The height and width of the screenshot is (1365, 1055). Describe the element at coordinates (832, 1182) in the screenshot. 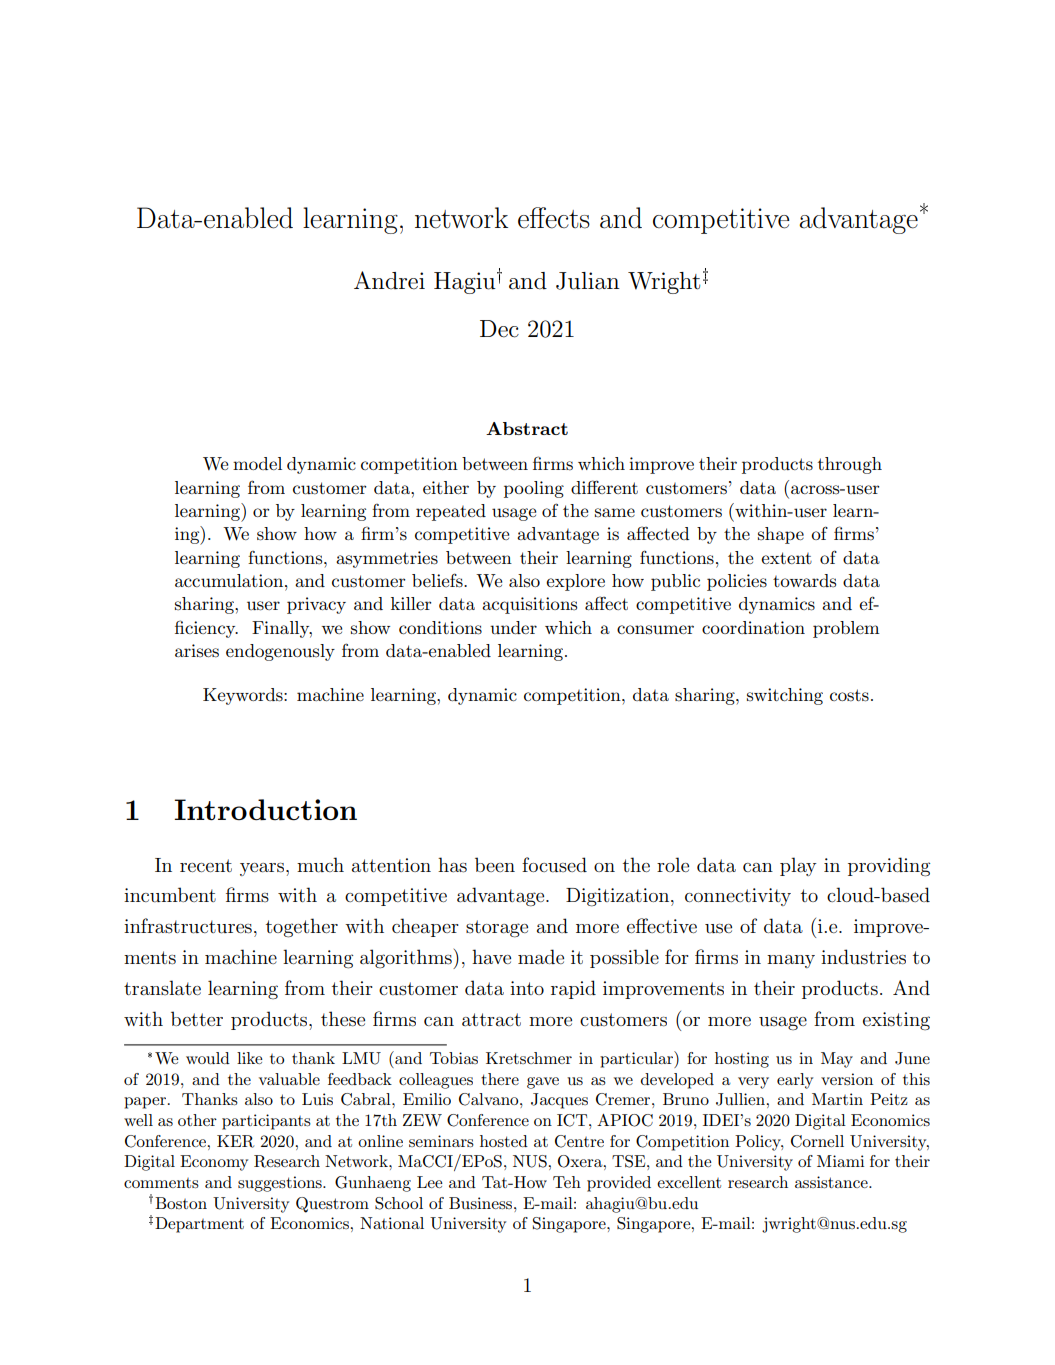

I see `assistance` at that location.
